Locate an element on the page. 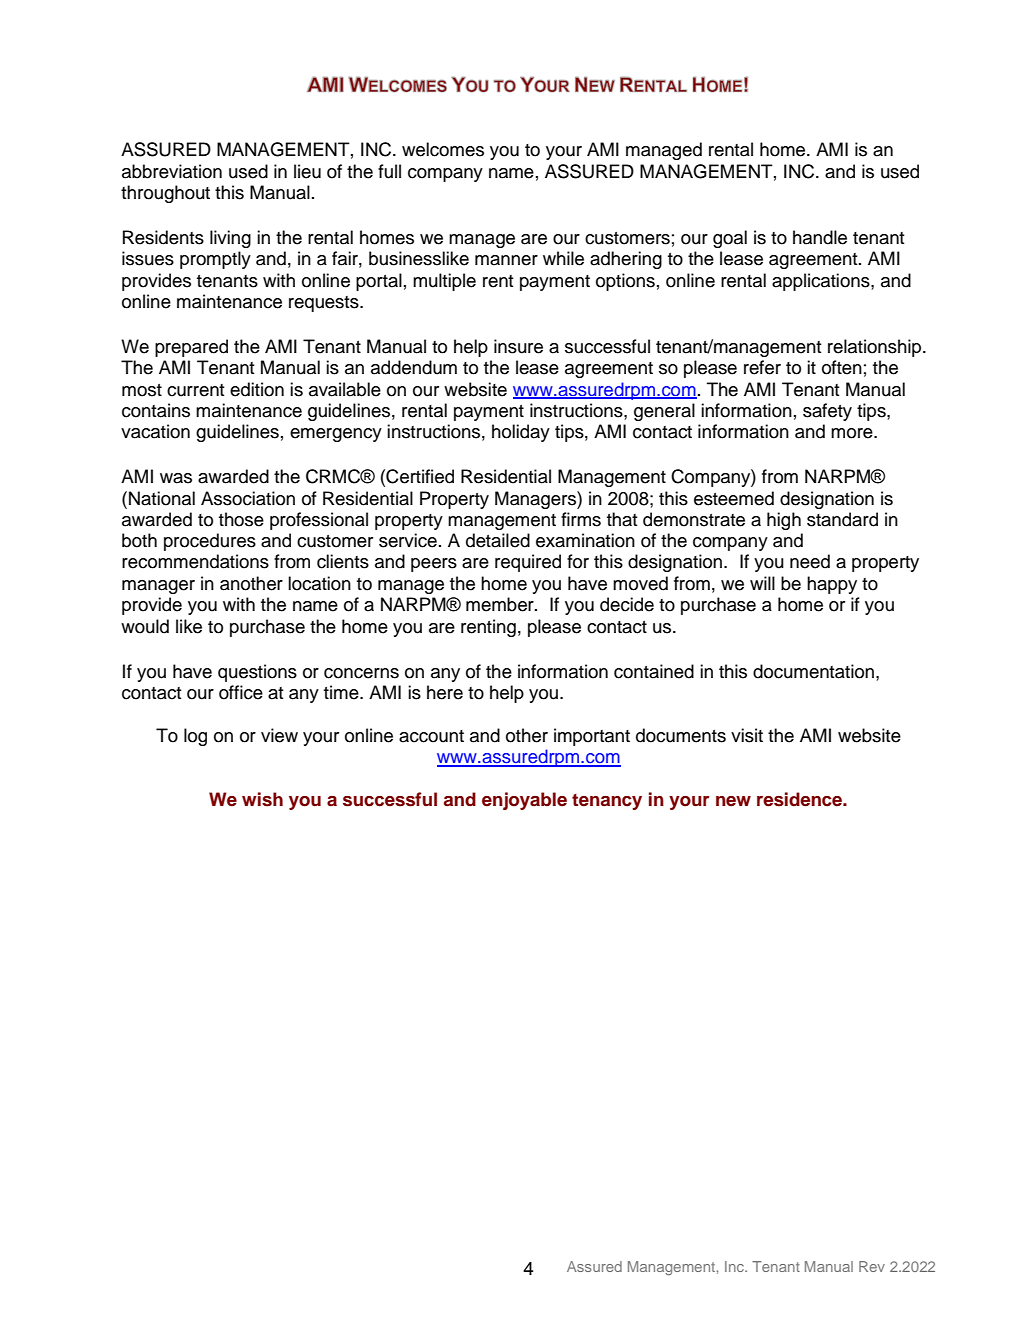 This document has height=1336, width=1033. handle is located at coordinates (820, 237).
